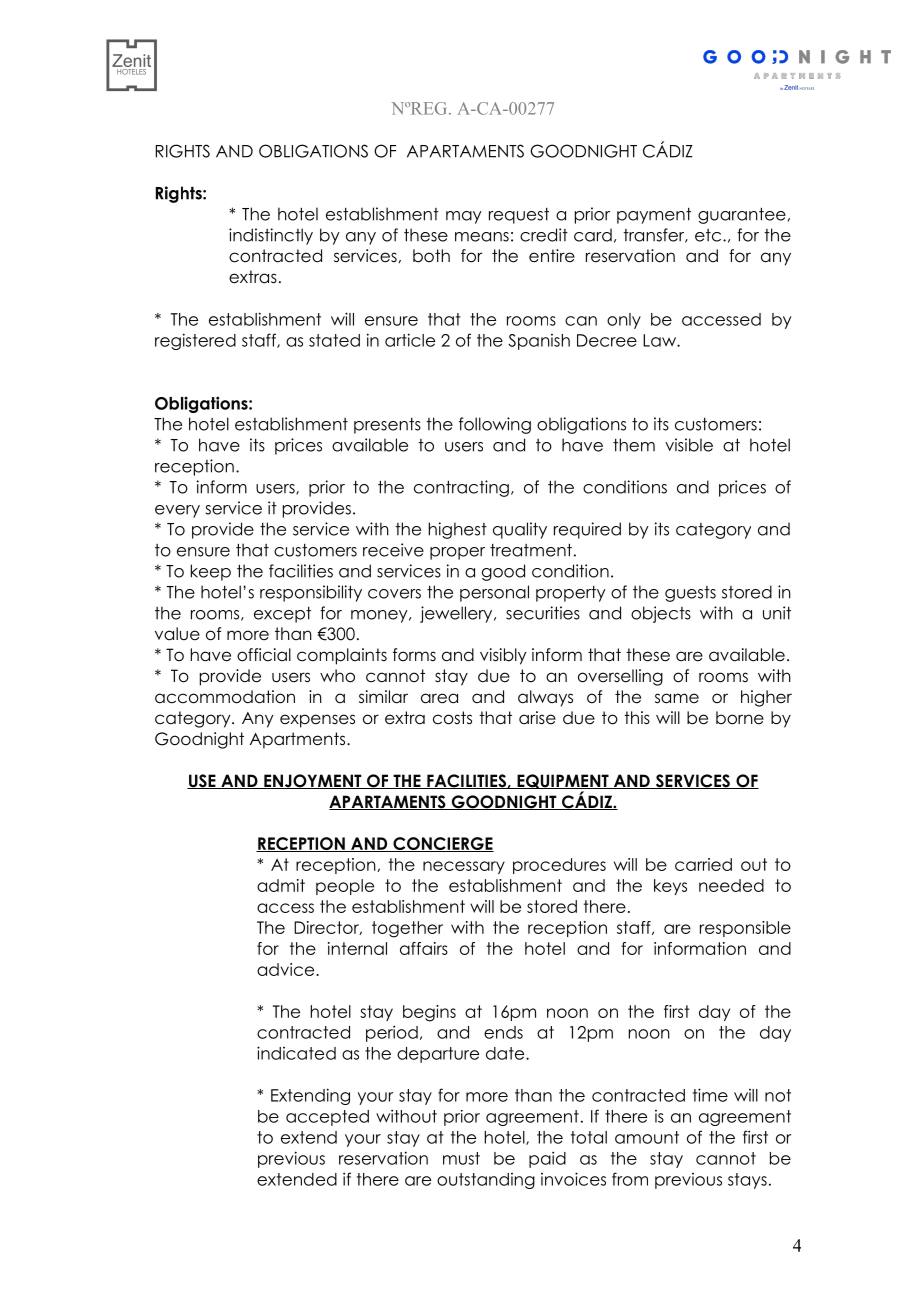 This screenshot has width=924, height=1308. Describe the element at coordinates (327, 1118) in the screenshot. I see `accepted` at that location.
